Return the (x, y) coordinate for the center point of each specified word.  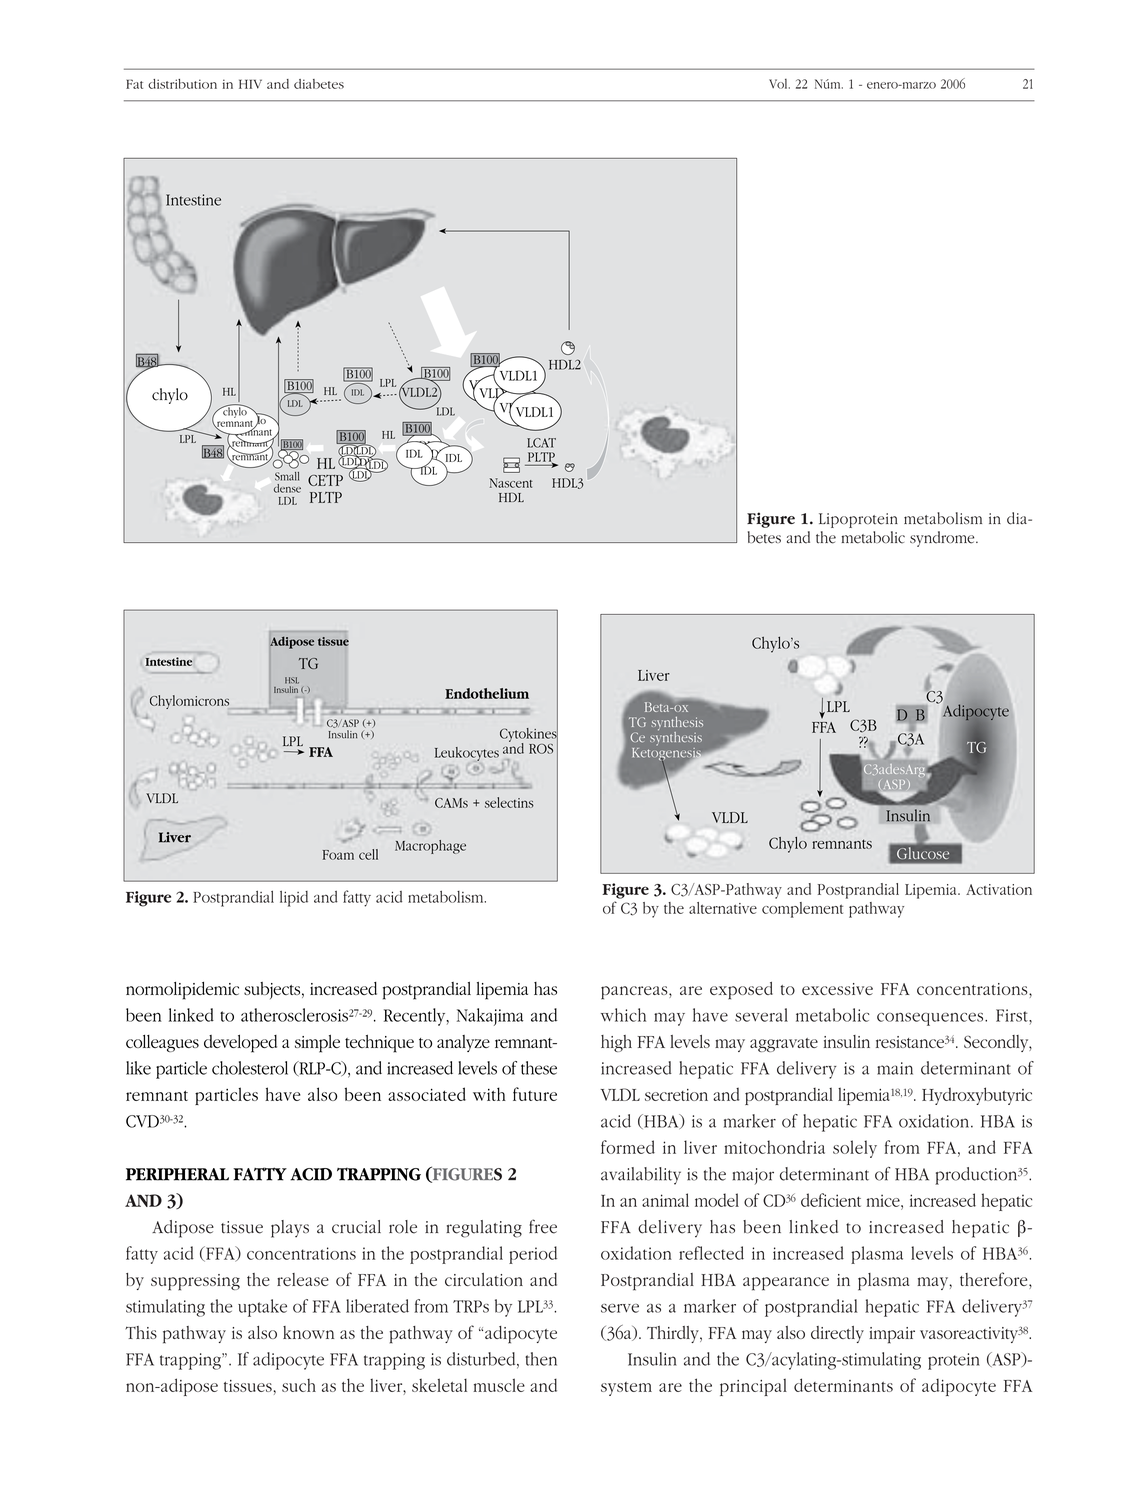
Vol (779, 84)
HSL (292, 680)
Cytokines (529, 734)
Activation (999, 889)
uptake (262, 1308)
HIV (250, 84)
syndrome (943, 539)
